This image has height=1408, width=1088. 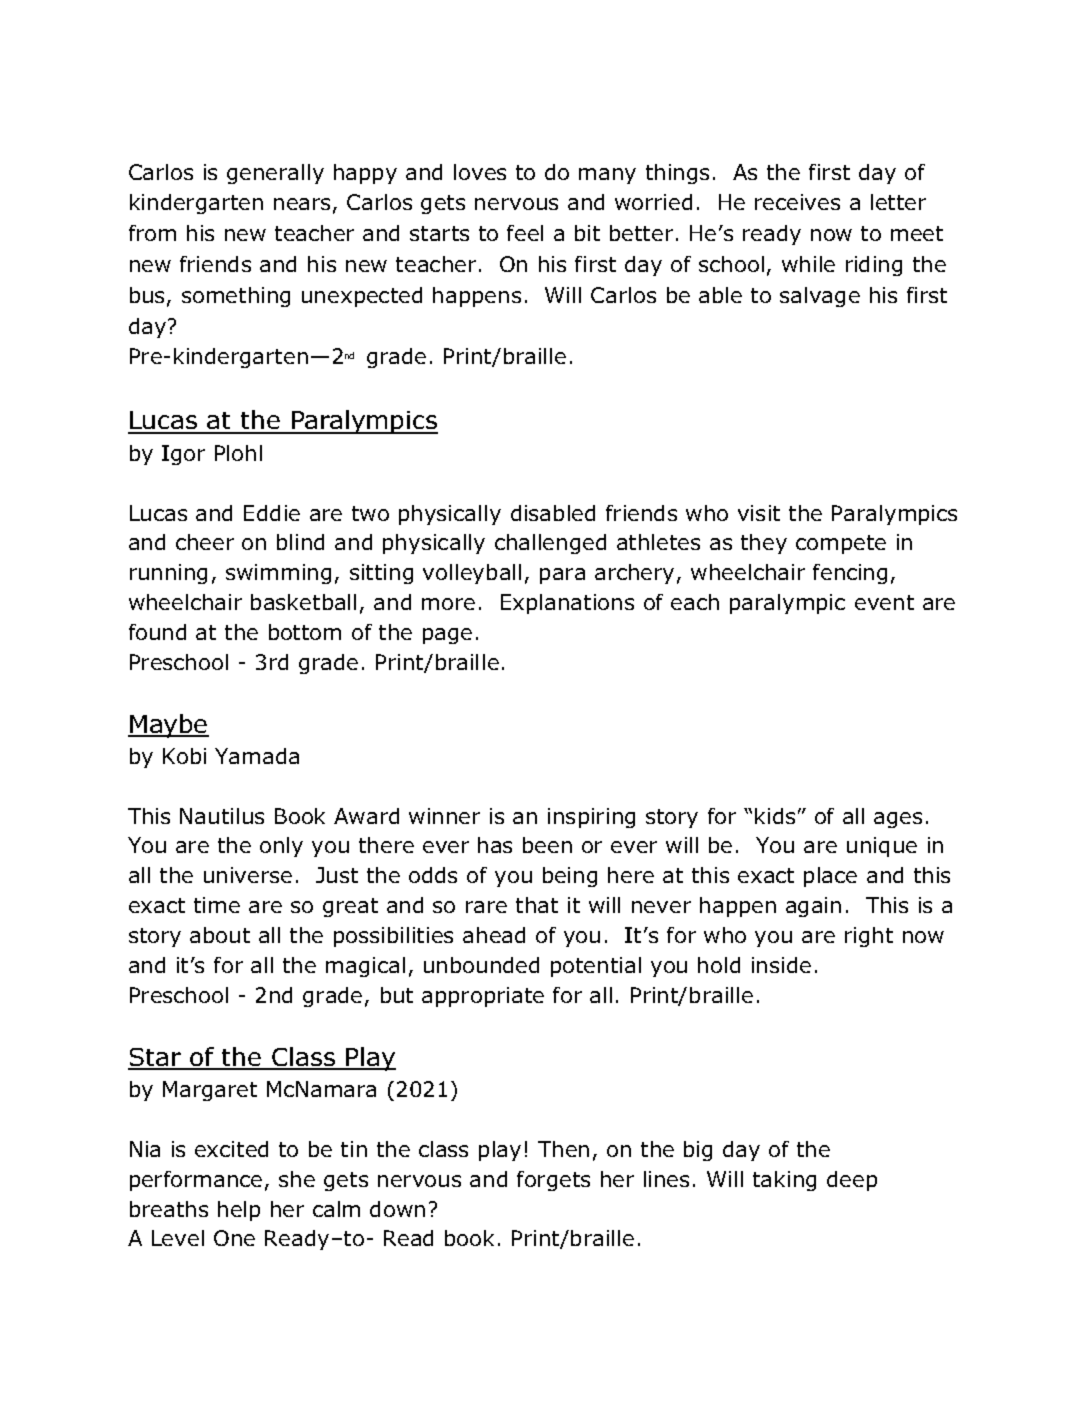 What do you see at coordinates (275, 174) in the image?
I see `generally` at bounding box center [275, 174].
